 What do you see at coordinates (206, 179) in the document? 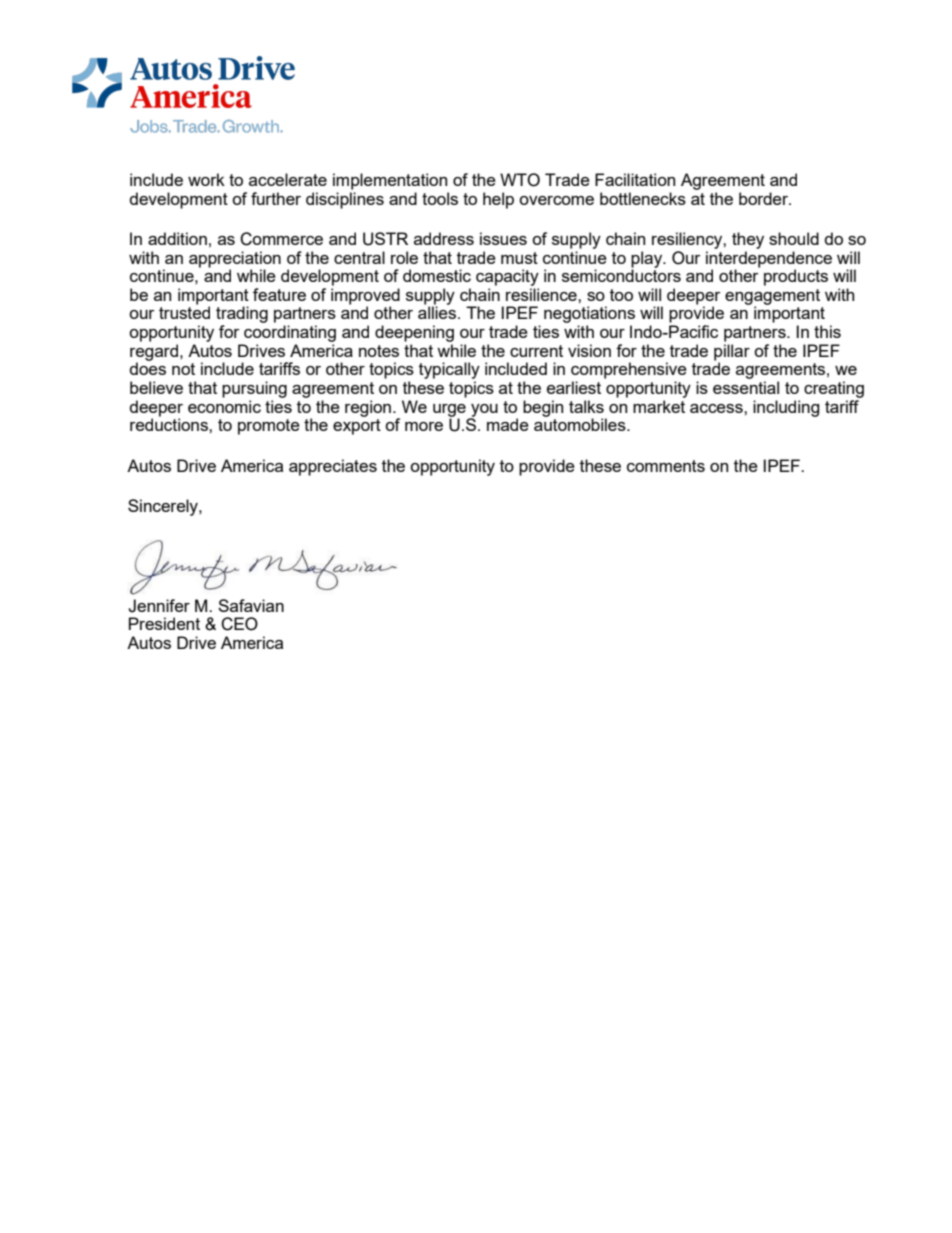
I see `work` at bounding box center [206, 179].
